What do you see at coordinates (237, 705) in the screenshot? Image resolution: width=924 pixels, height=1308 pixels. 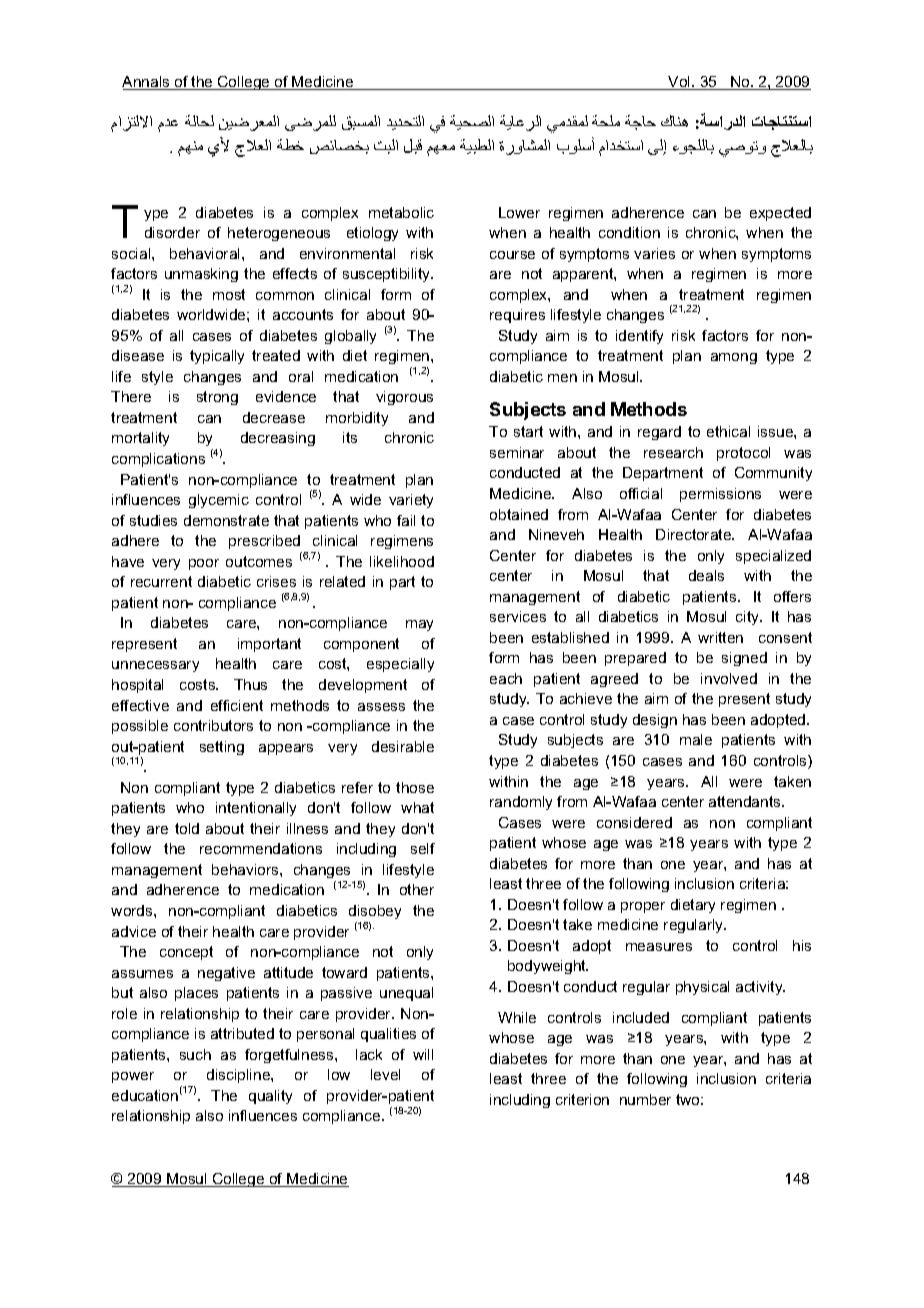 I see `efficient` at bounding box center [237, 705].
